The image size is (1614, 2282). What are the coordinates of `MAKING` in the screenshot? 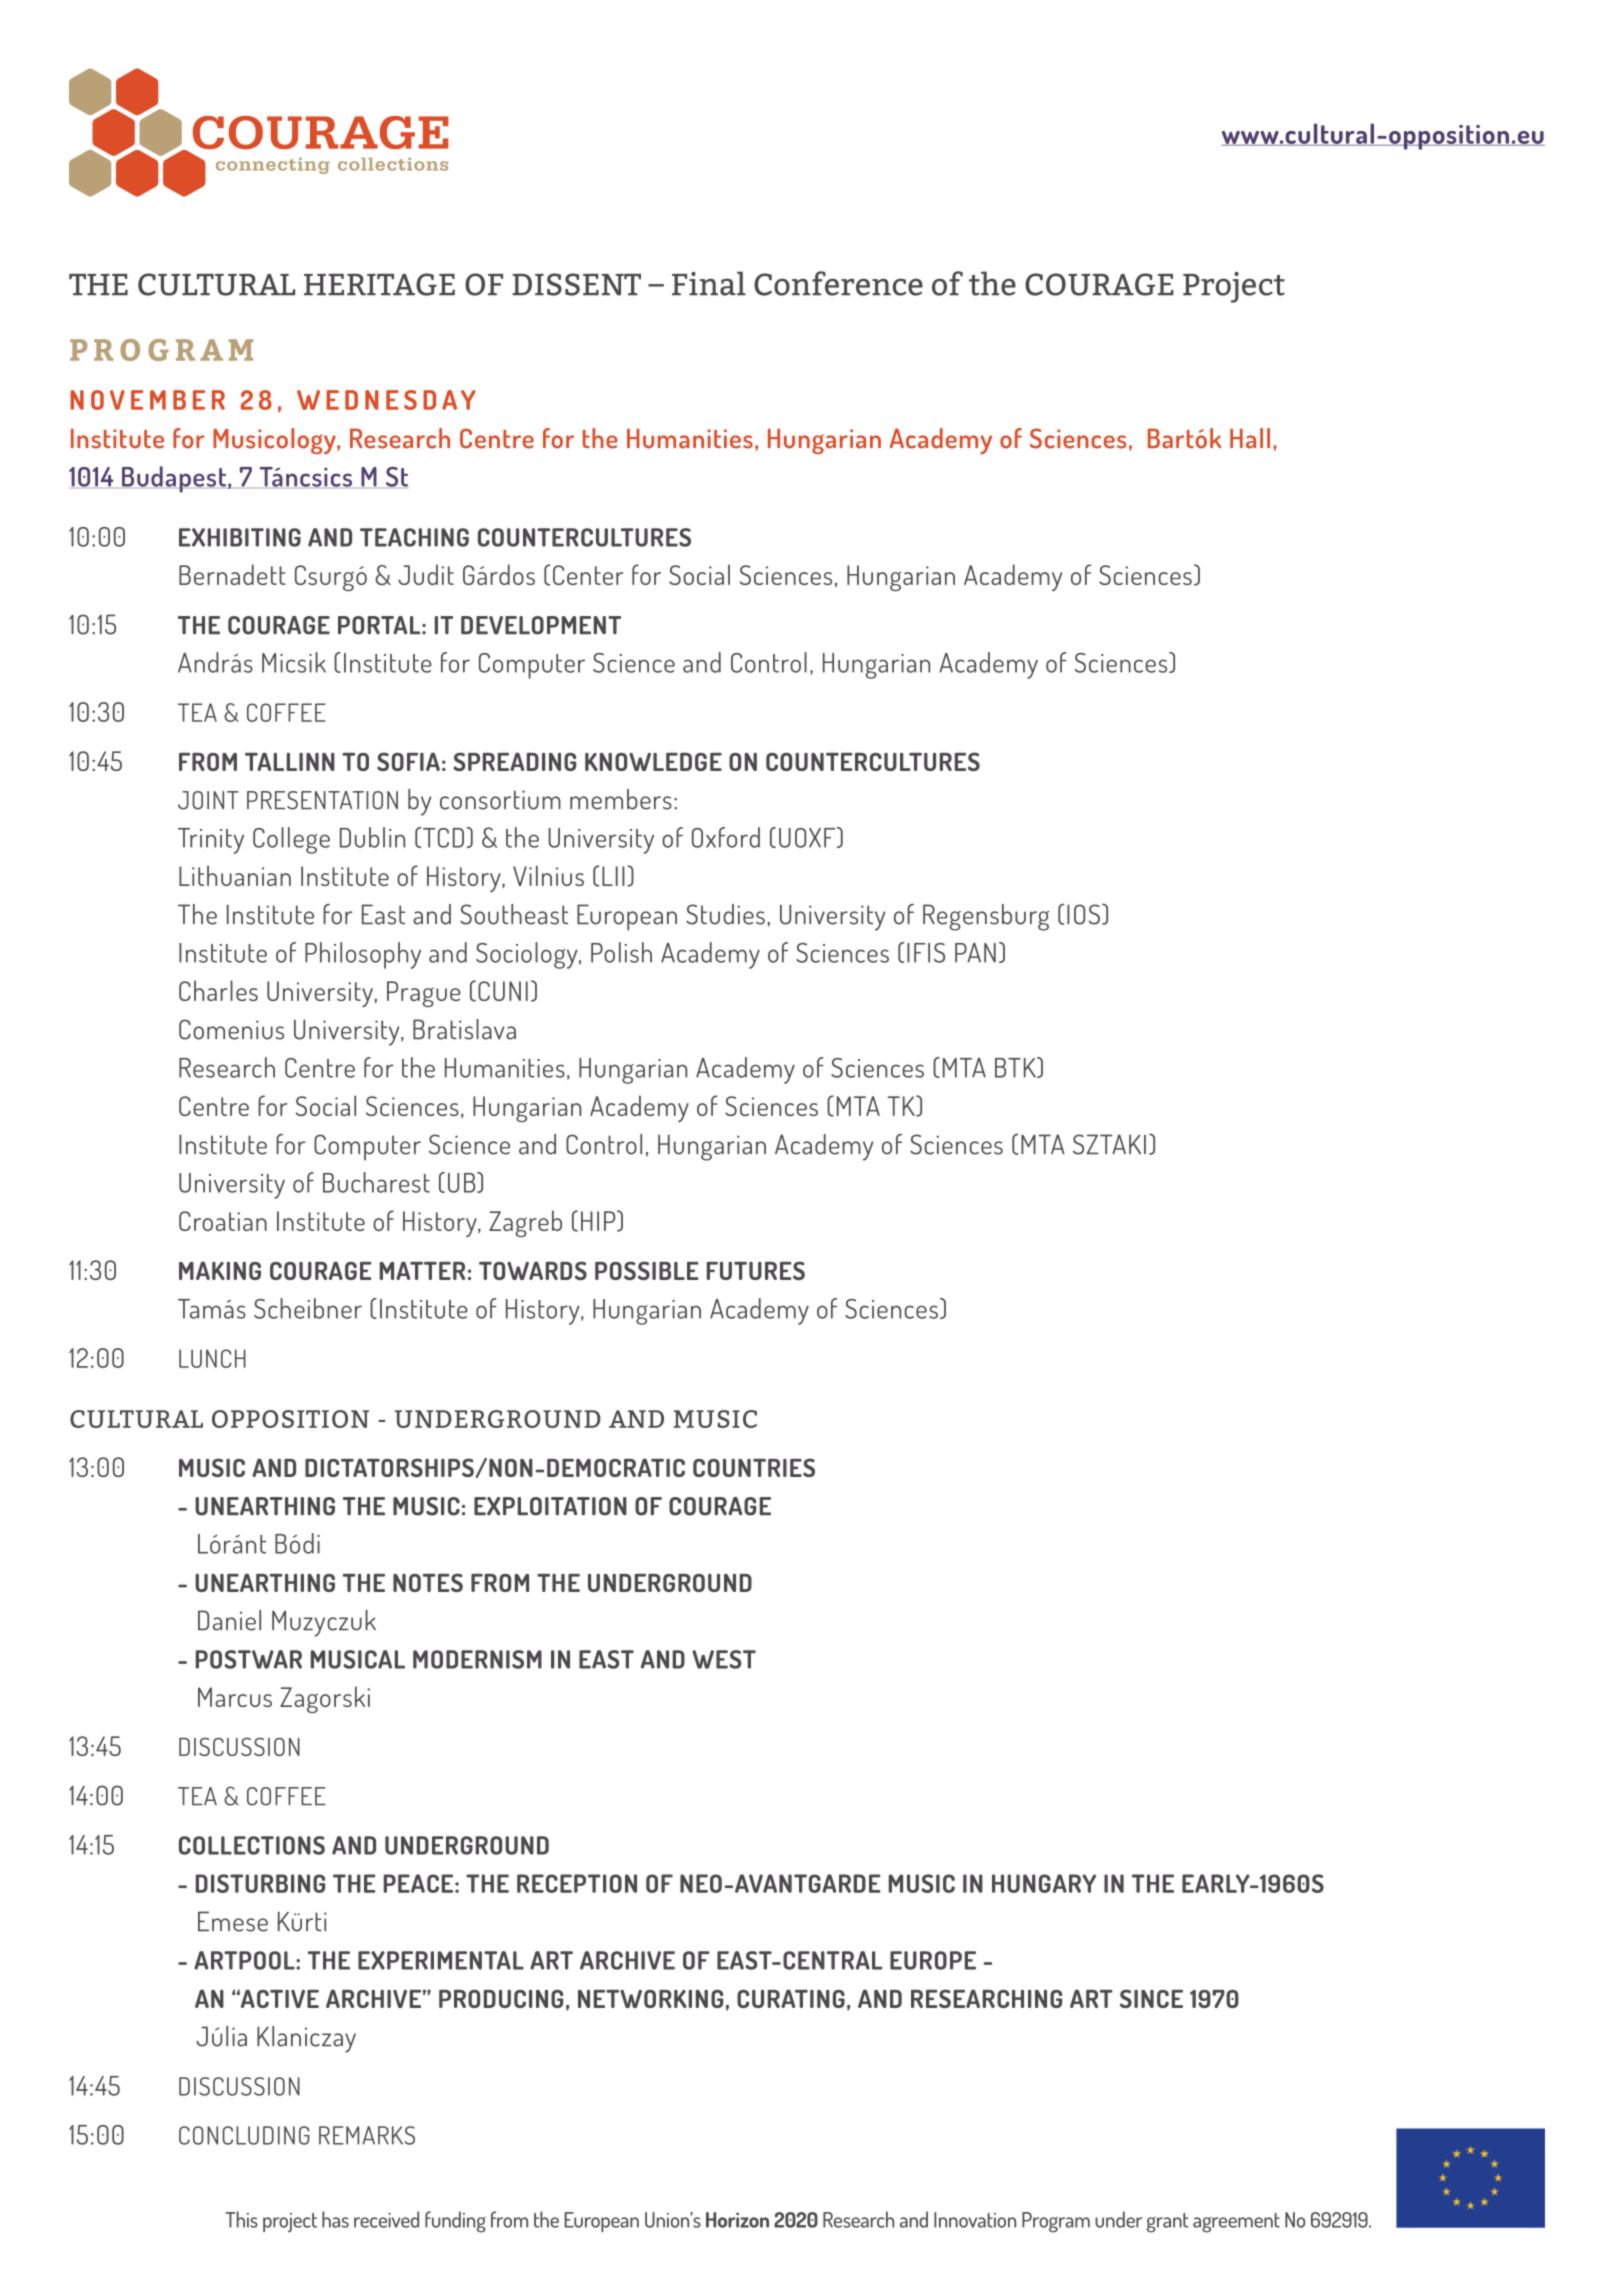 It's located at (220, 1270).
